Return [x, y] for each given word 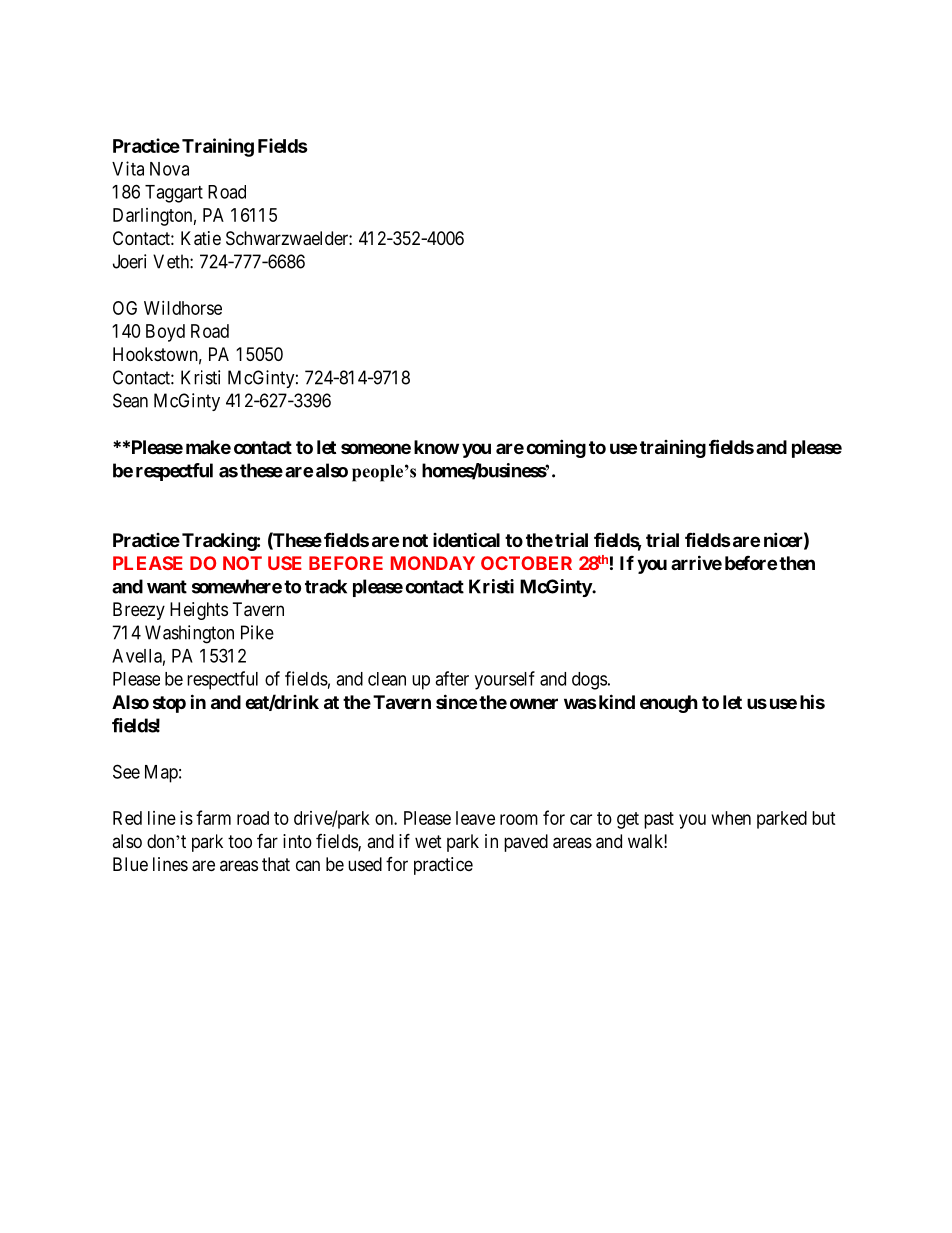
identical [466, 539]
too [240, 841]
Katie [201, 238]
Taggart [174, 194]
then [797, 563]
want [167, 587]
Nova [169, 169]
